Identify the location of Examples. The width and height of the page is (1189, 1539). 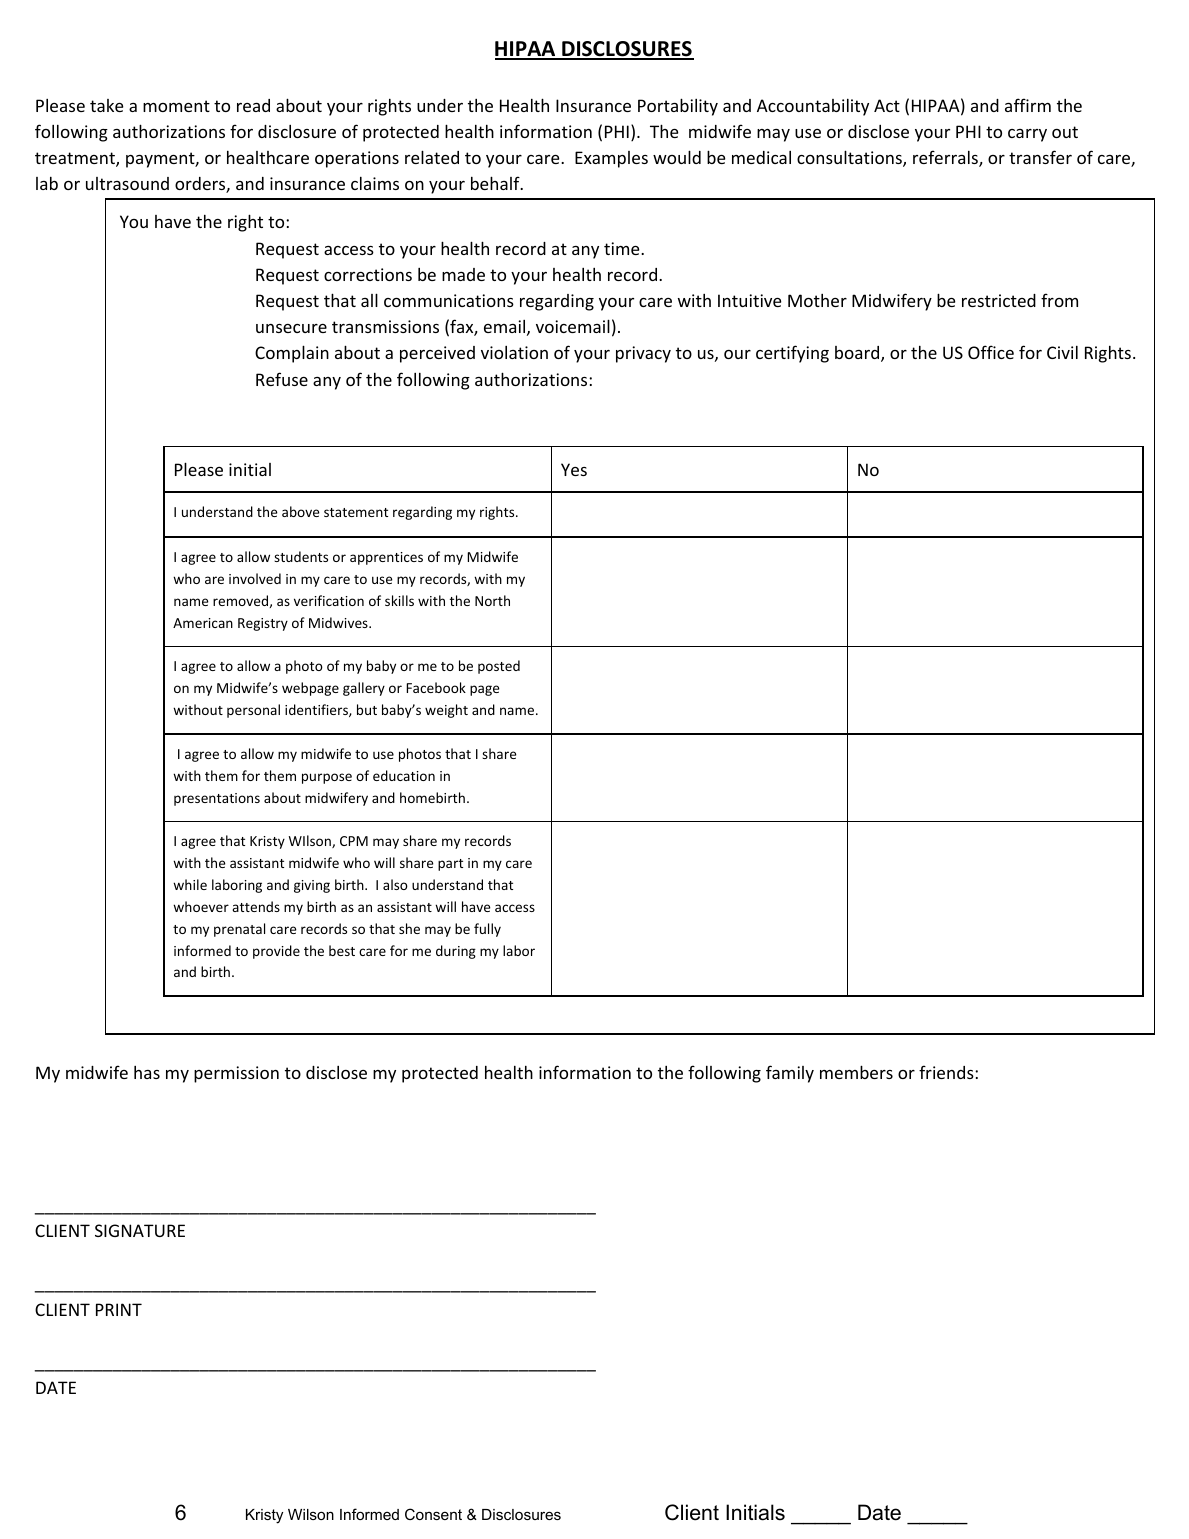
(611, 159).
